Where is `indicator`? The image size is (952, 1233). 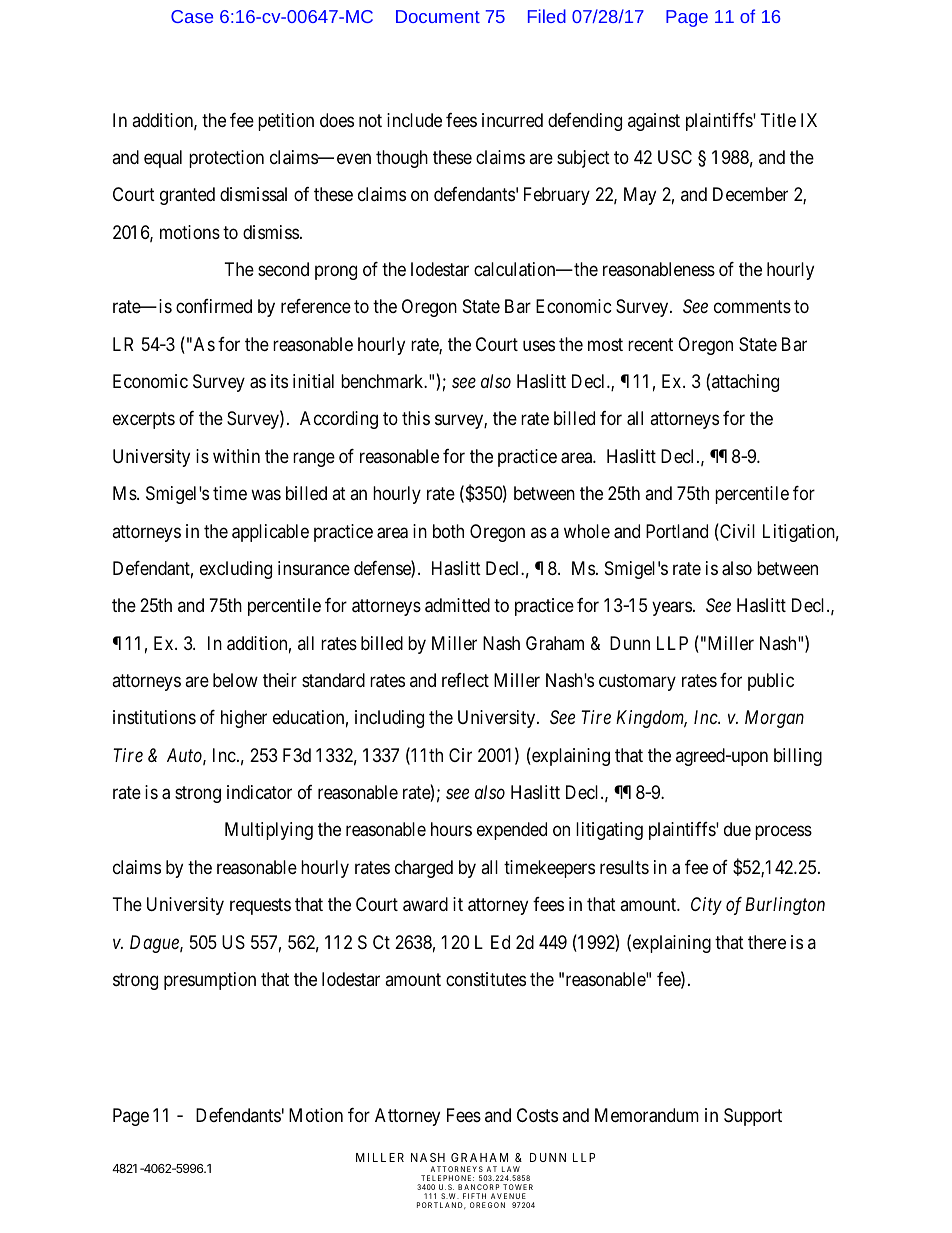
indicator is located at coordinates (259, 792).
